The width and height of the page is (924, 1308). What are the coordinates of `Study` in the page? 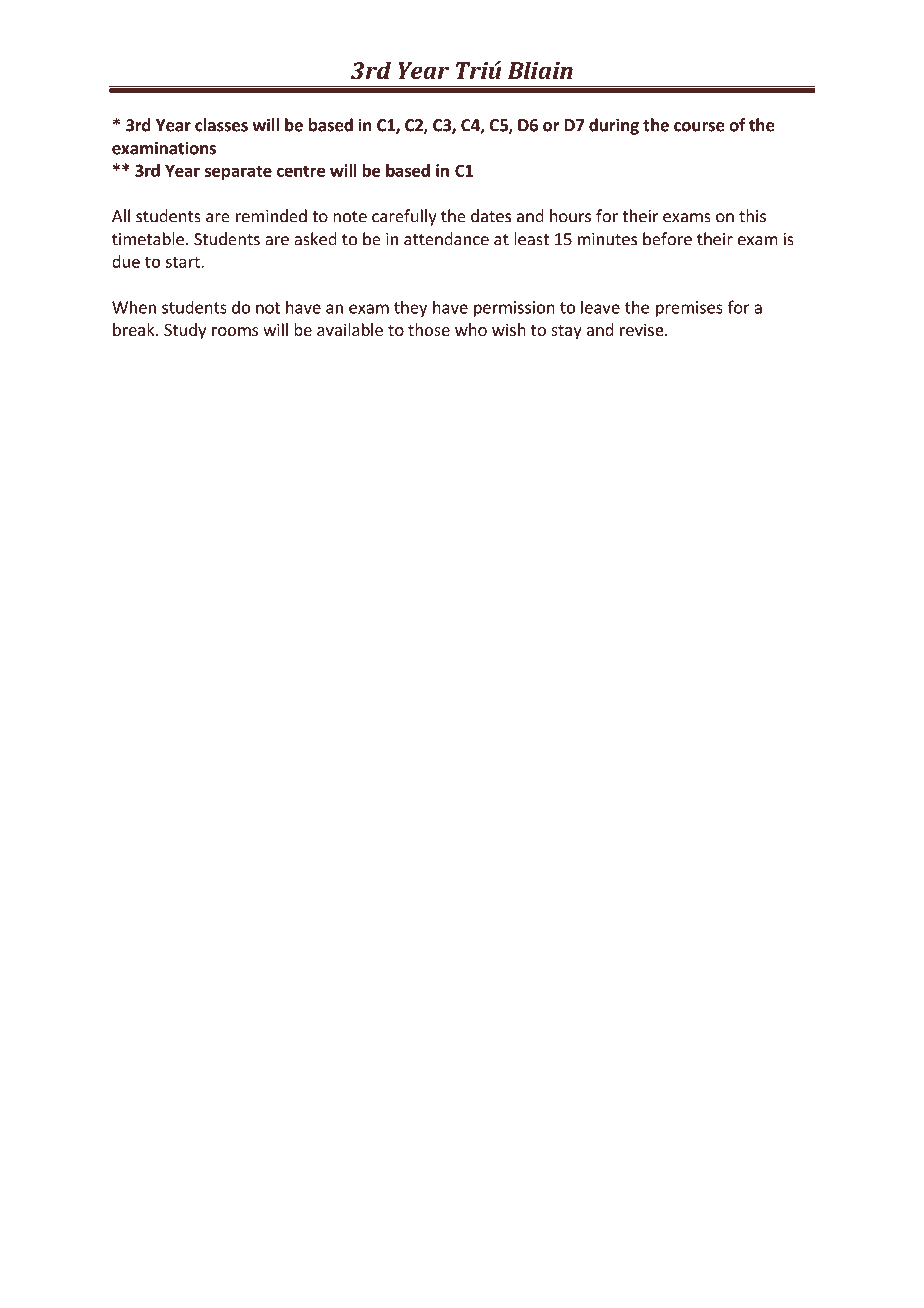 It's located at (185, 331).
